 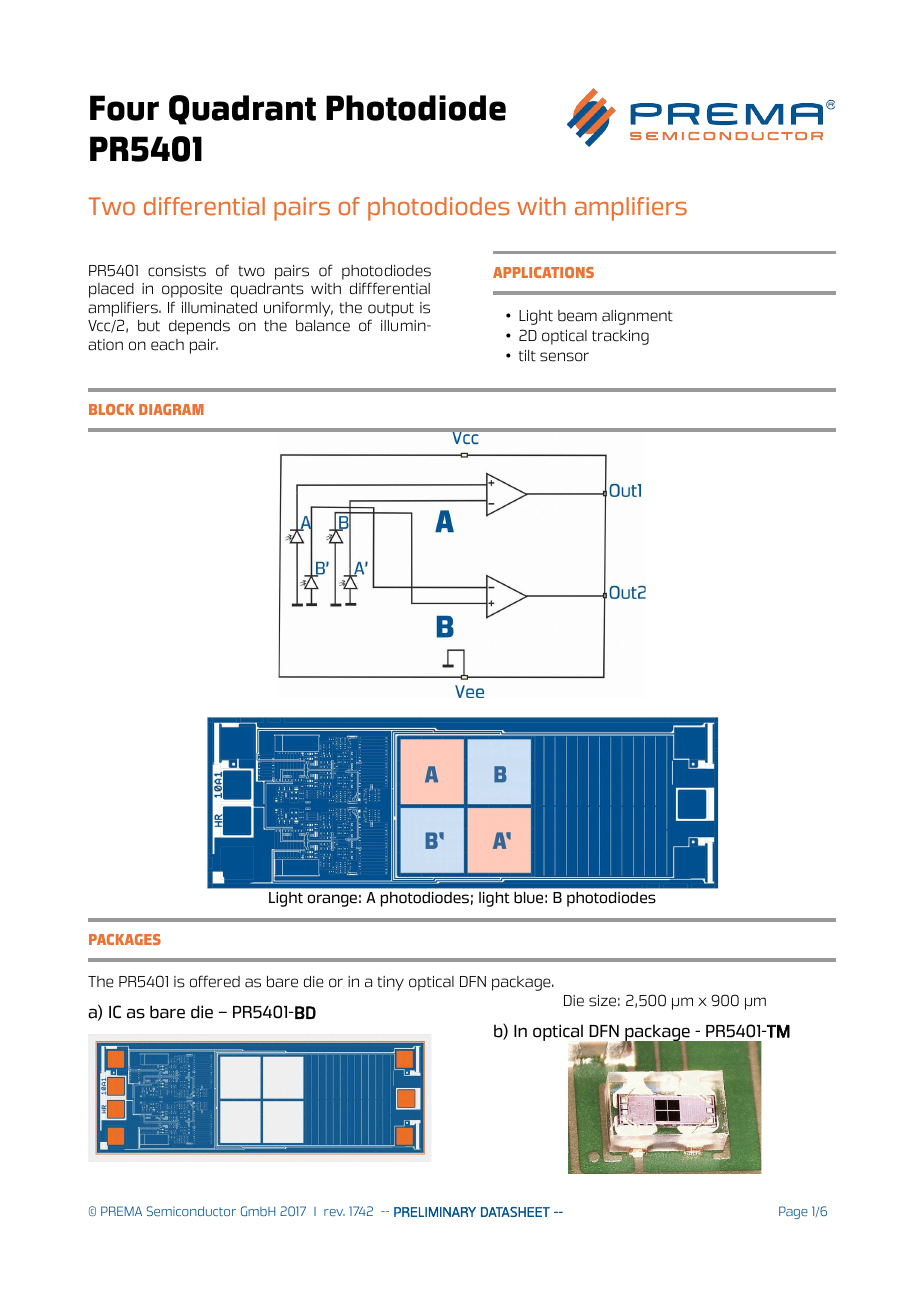 What do you see at coordinates (391, 310) in the screenshot?
I see `output` at bounding box center [391, 310].
